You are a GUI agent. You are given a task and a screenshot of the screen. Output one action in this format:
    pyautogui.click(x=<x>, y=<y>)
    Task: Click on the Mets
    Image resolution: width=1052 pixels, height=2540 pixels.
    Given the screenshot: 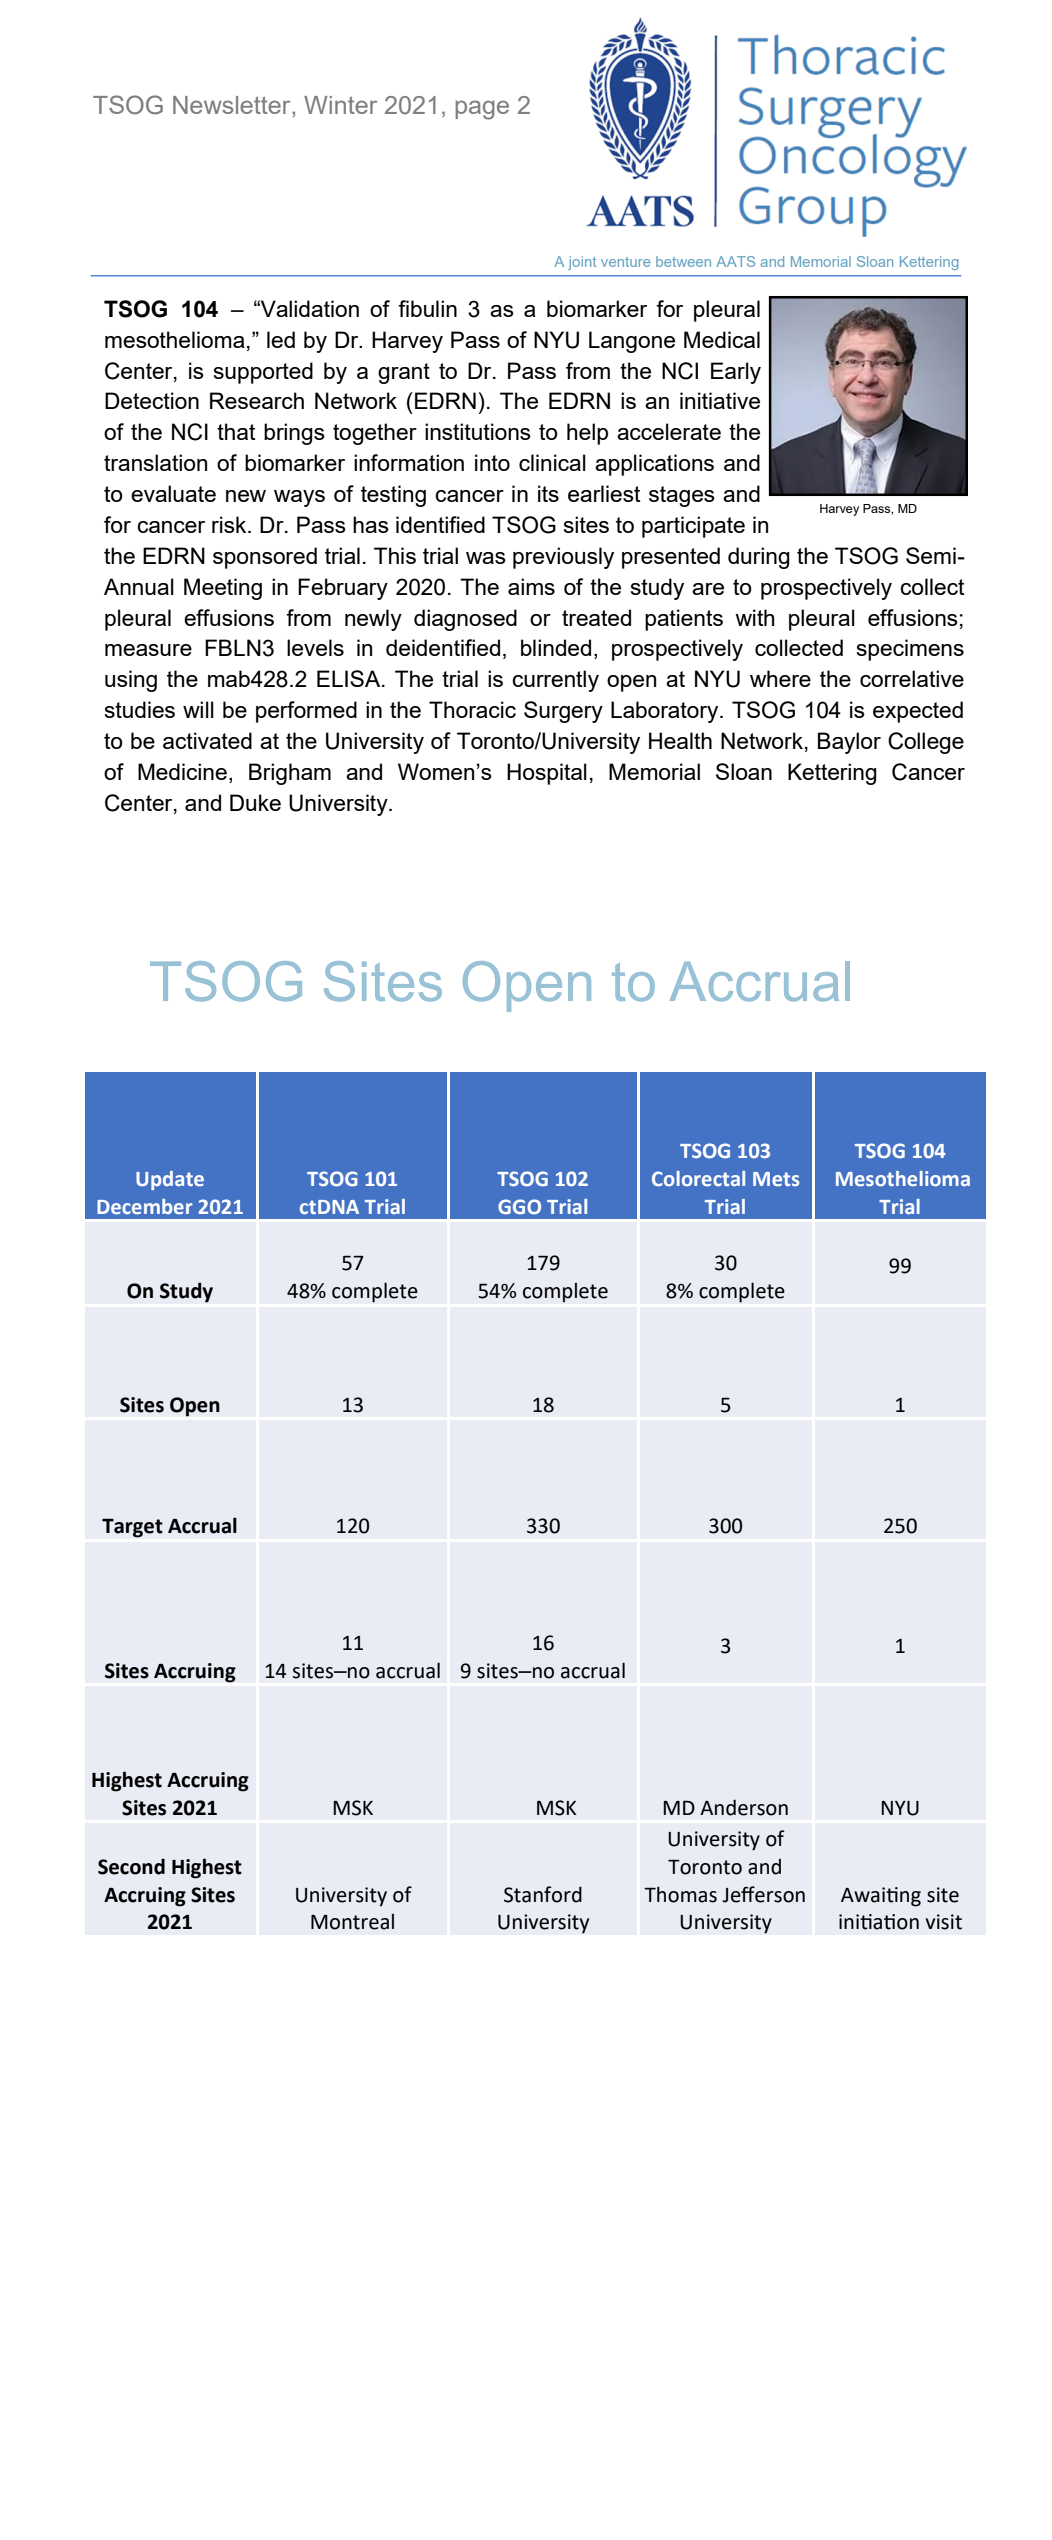 What is the action you would take?
    pyautogui.click(x=776, y=1179)
